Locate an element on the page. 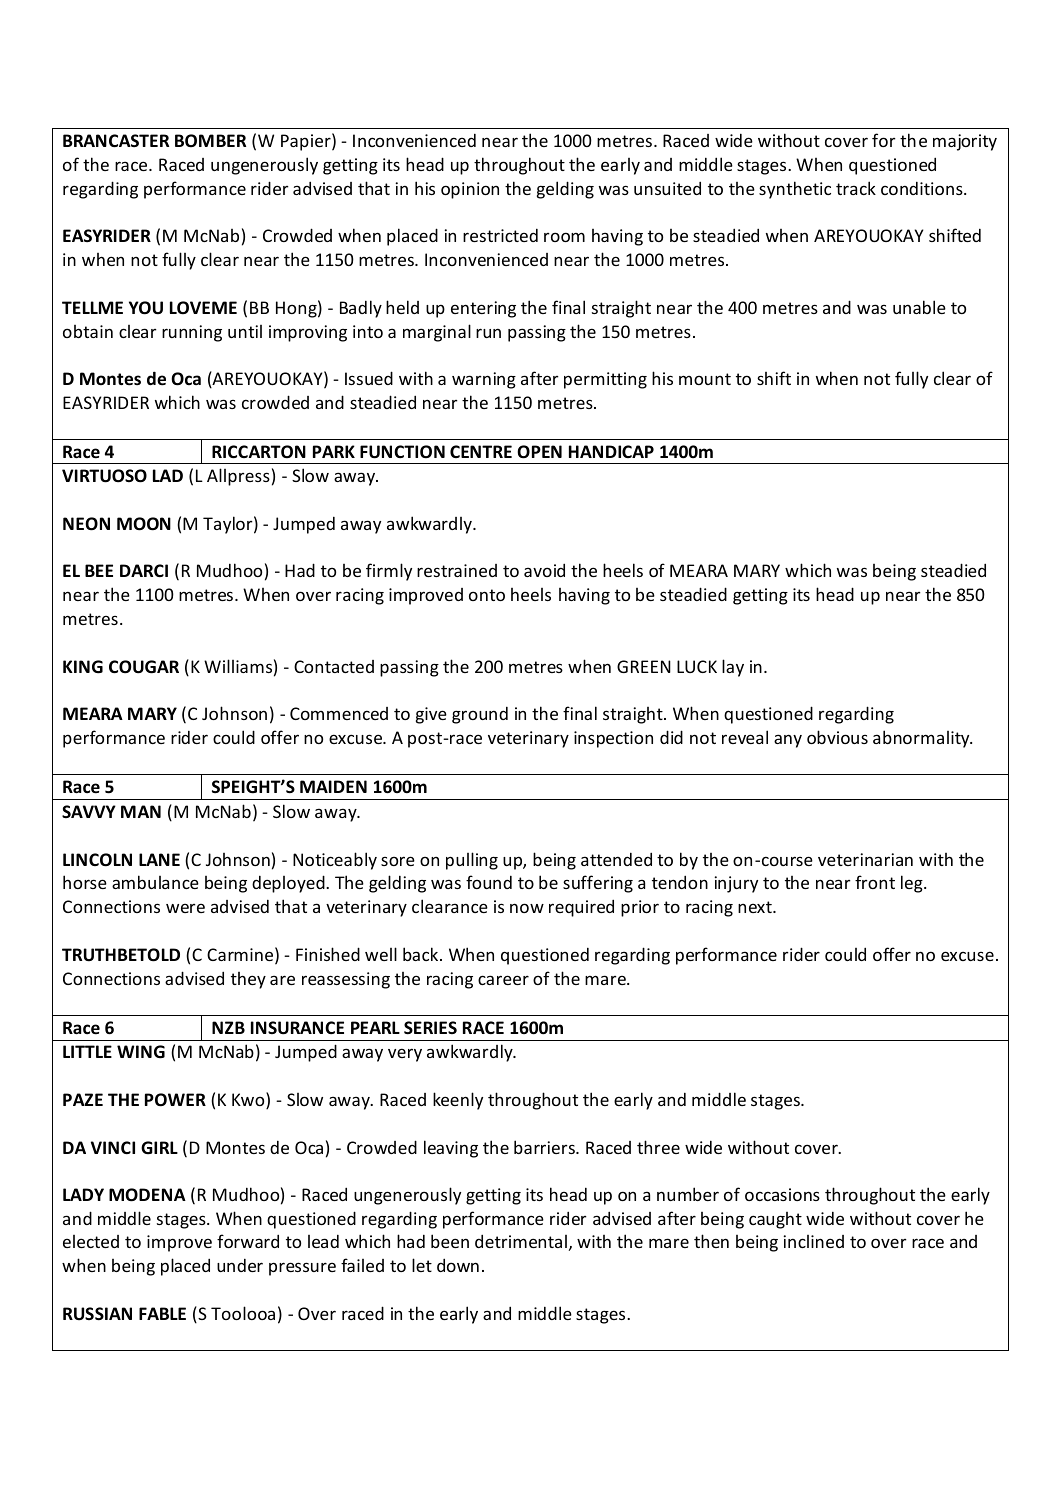  opinion is located at coordinates (470, 190).
